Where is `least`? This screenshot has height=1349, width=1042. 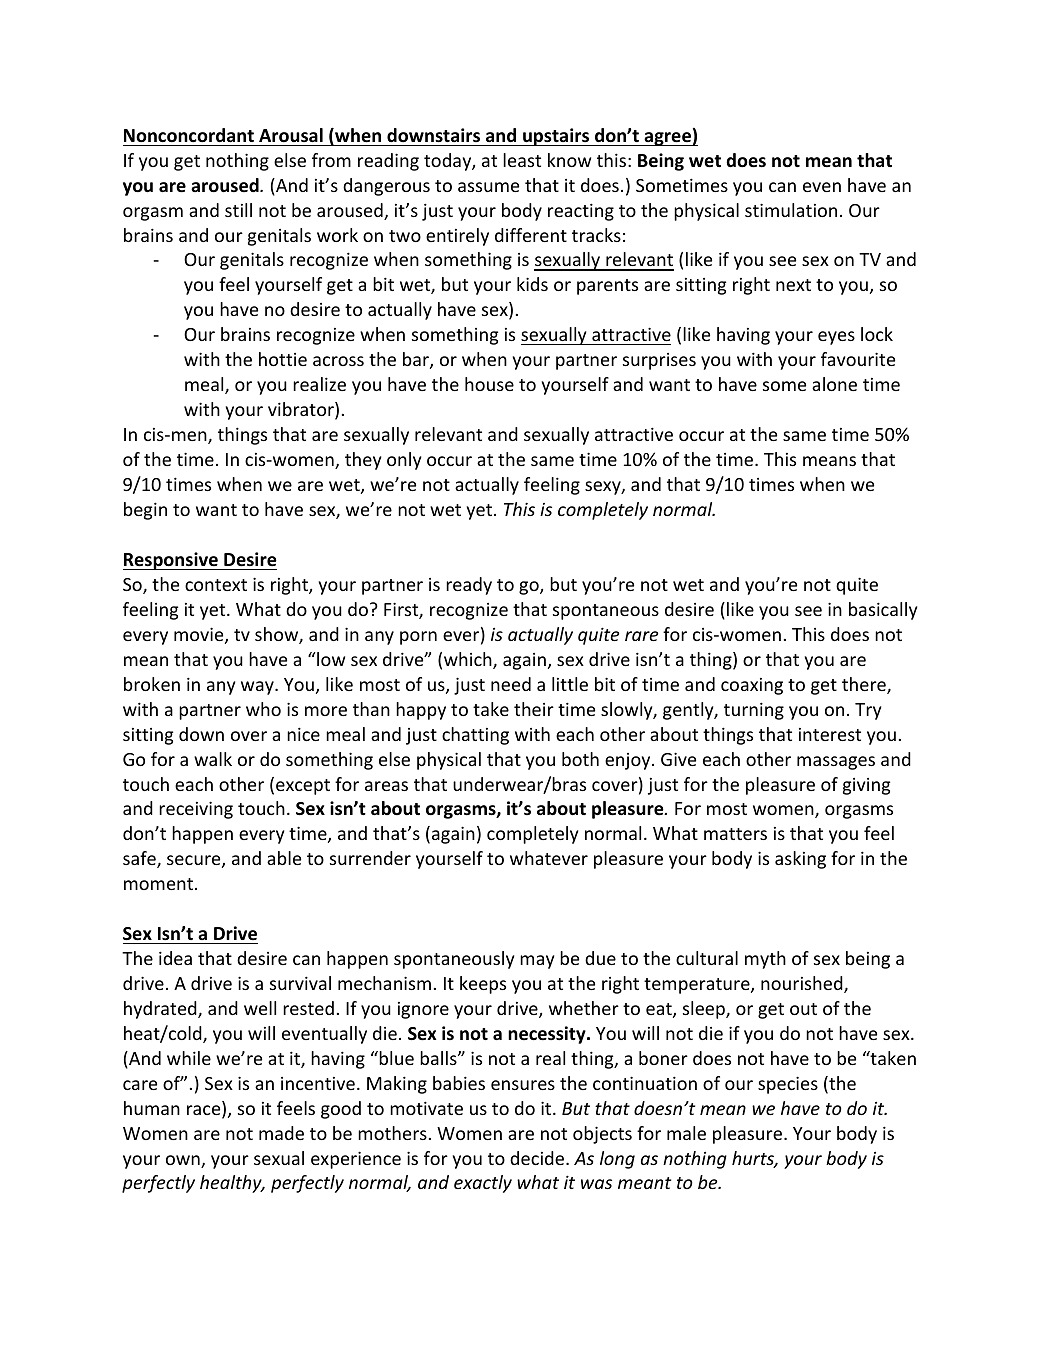 least is located at coordinates (522, 160).
